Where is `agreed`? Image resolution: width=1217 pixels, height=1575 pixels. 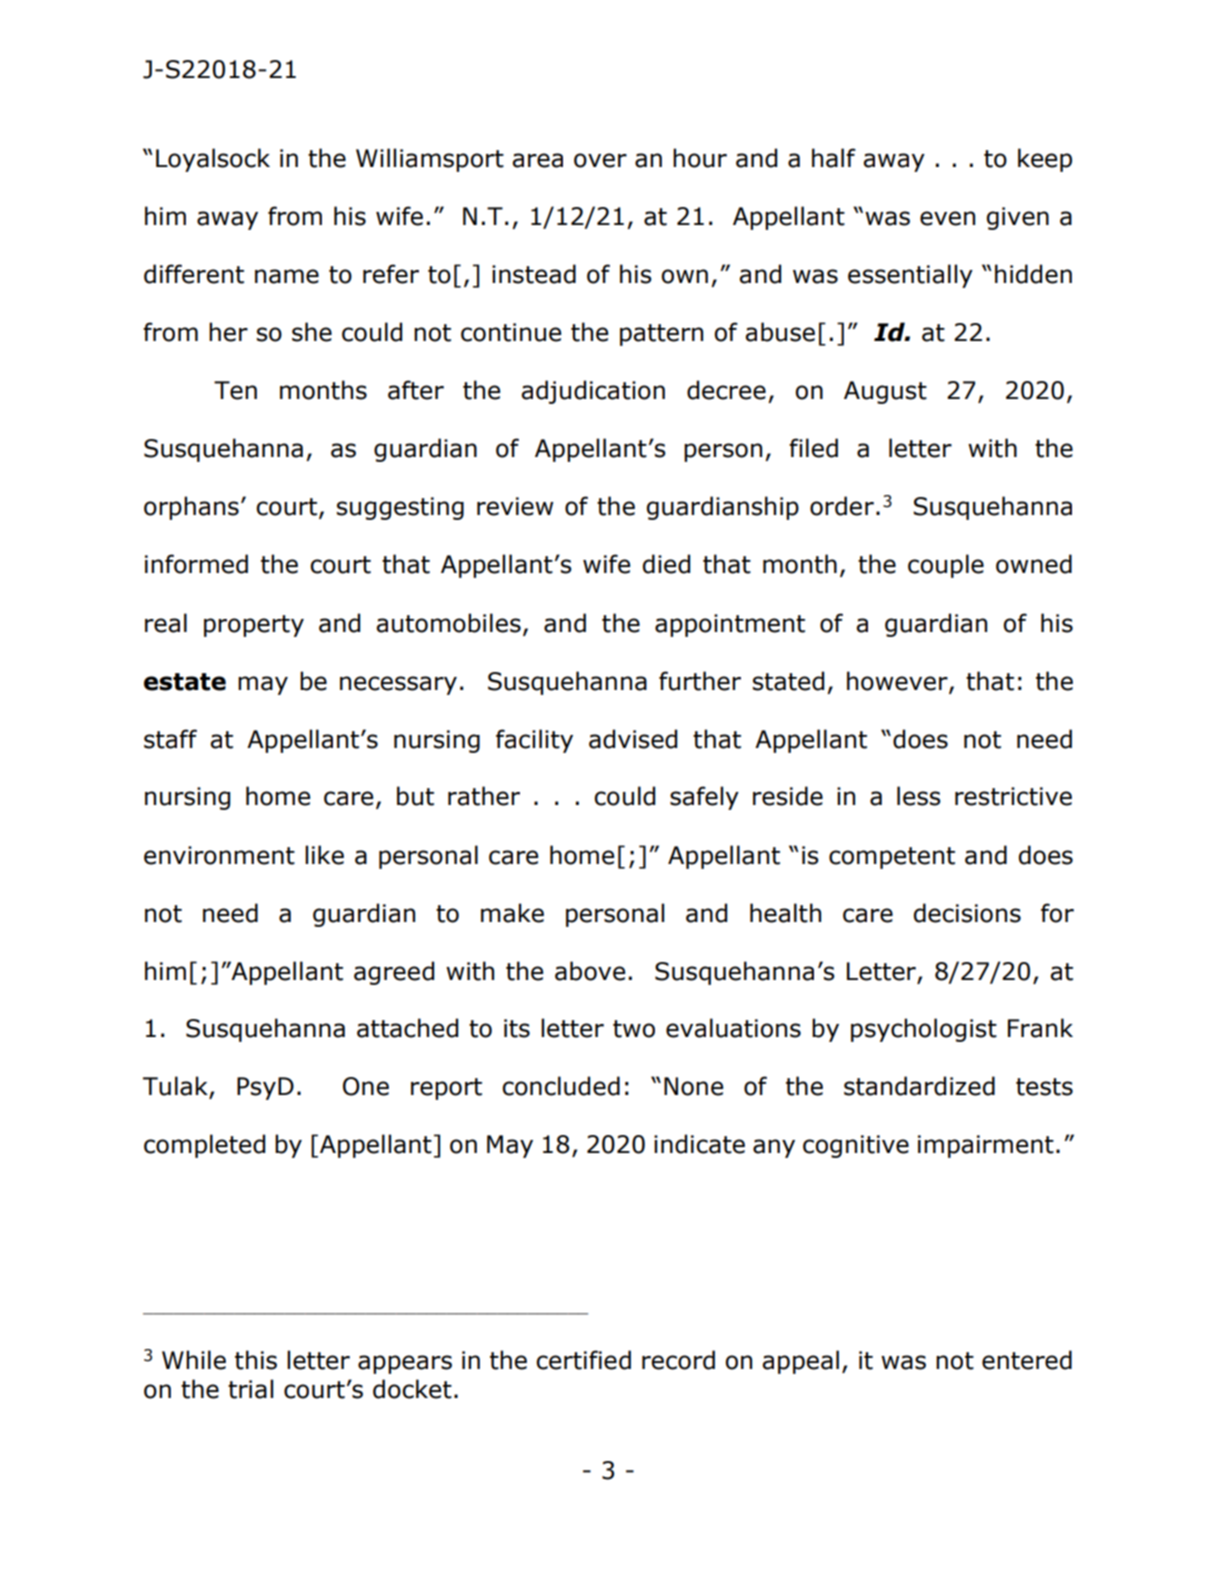
agreed is located at coordinates (394, 973).
